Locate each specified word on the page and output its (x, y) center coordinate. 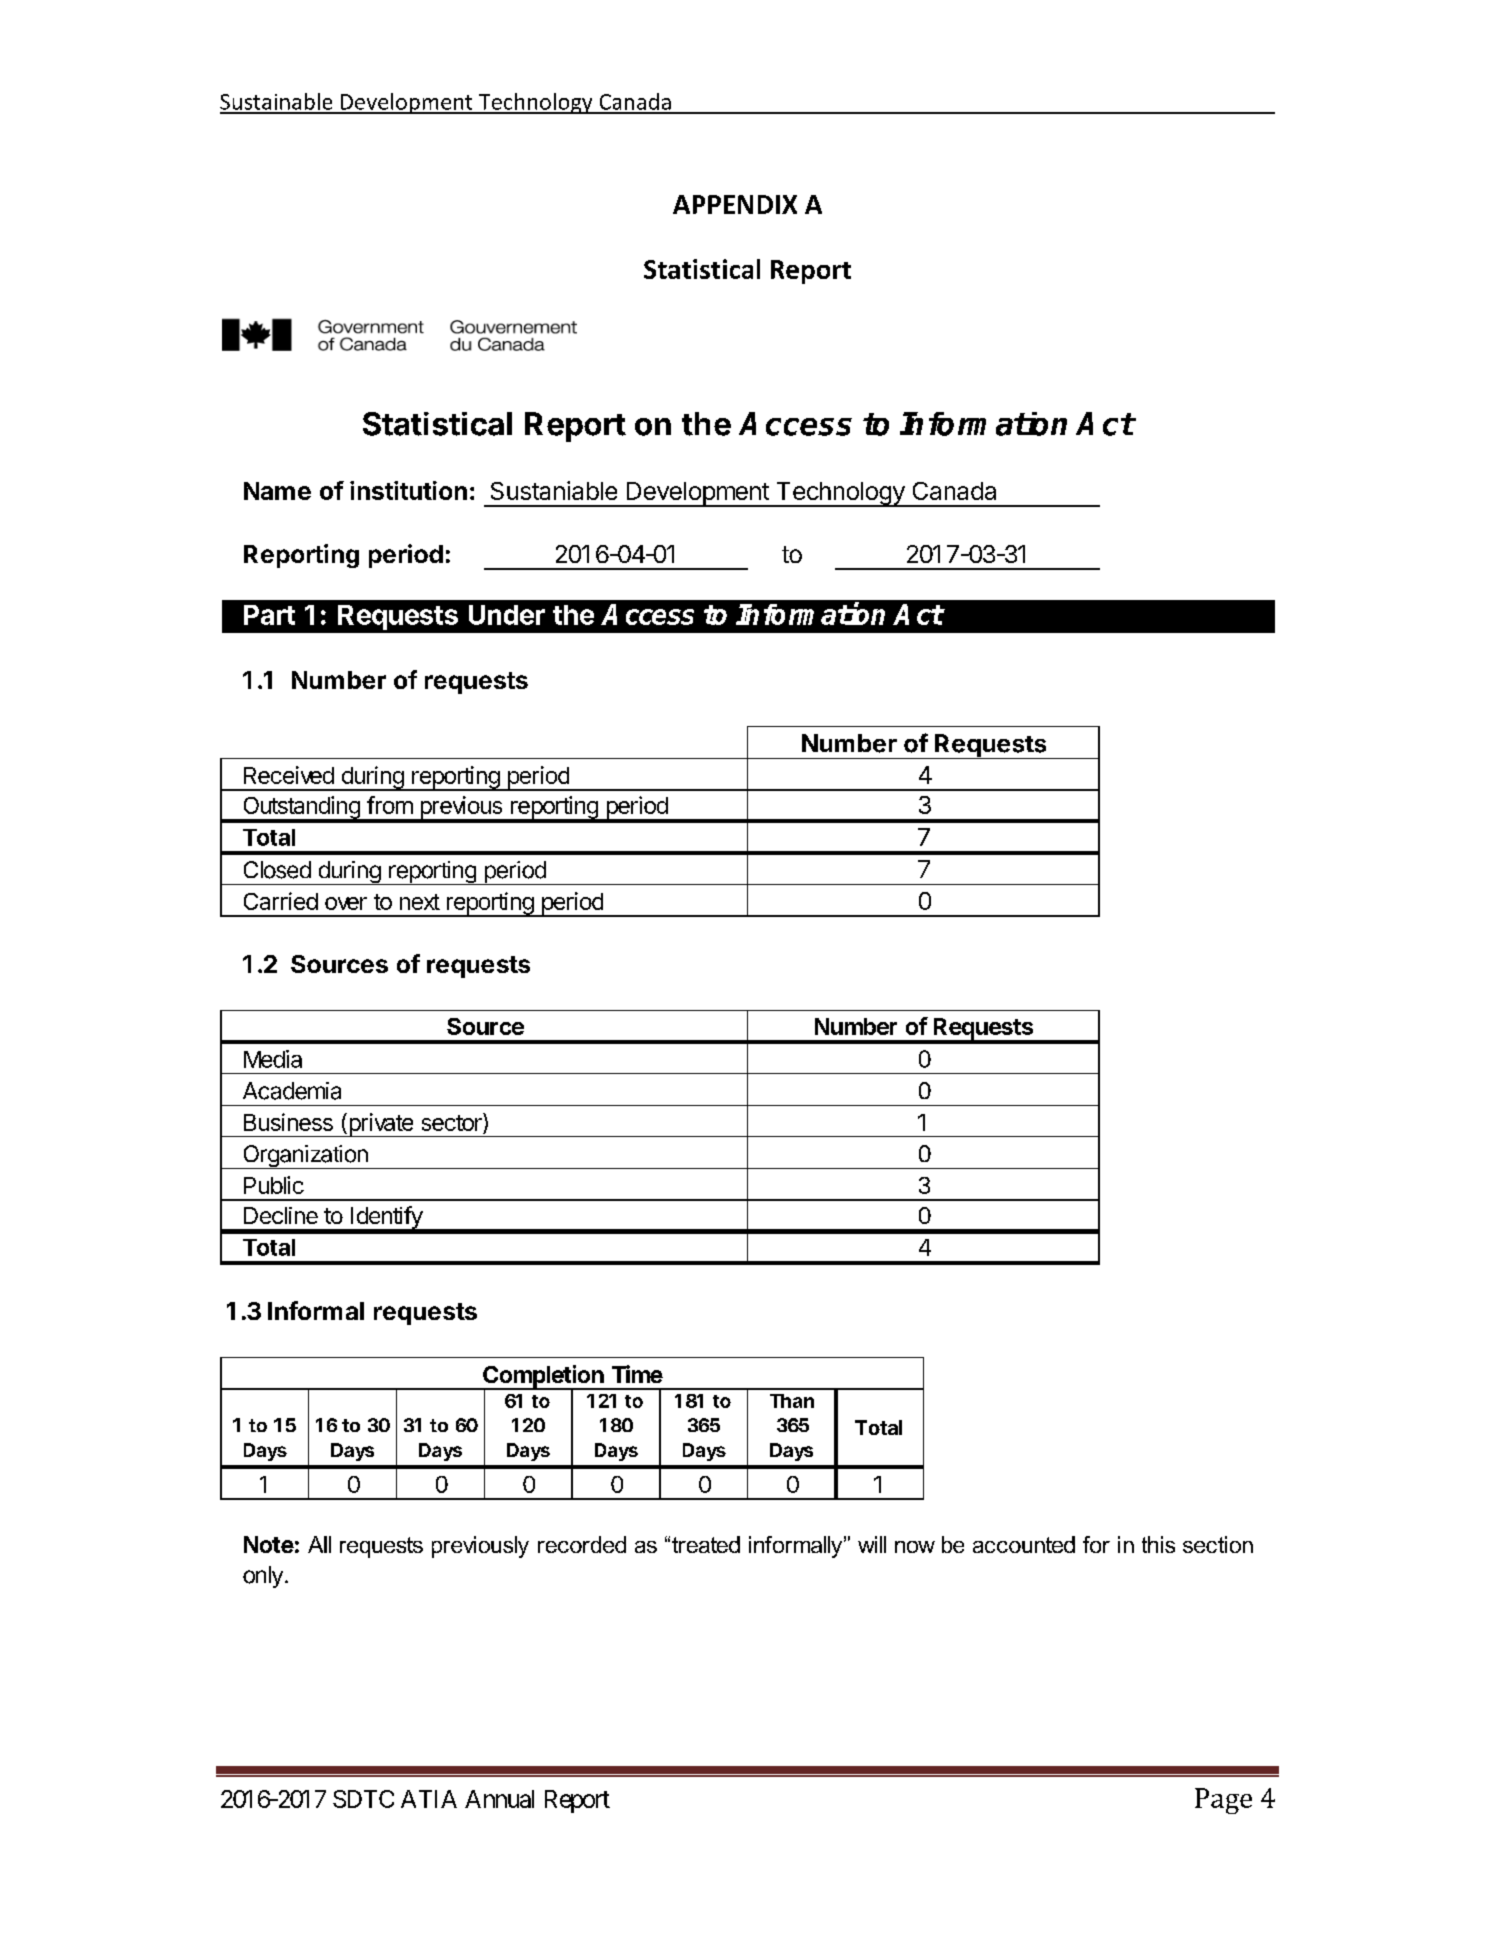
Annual (499, 1799)
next (420, 902)
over (346, 903)
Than (792, 1401)
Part (269, 615)
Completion (543, 1377)
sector (453, 1122)
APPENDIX (735, 204)
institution (408, 490)
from (390, 805)
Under (507, 615)
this (1158, 1544)
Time (637, 1374)
